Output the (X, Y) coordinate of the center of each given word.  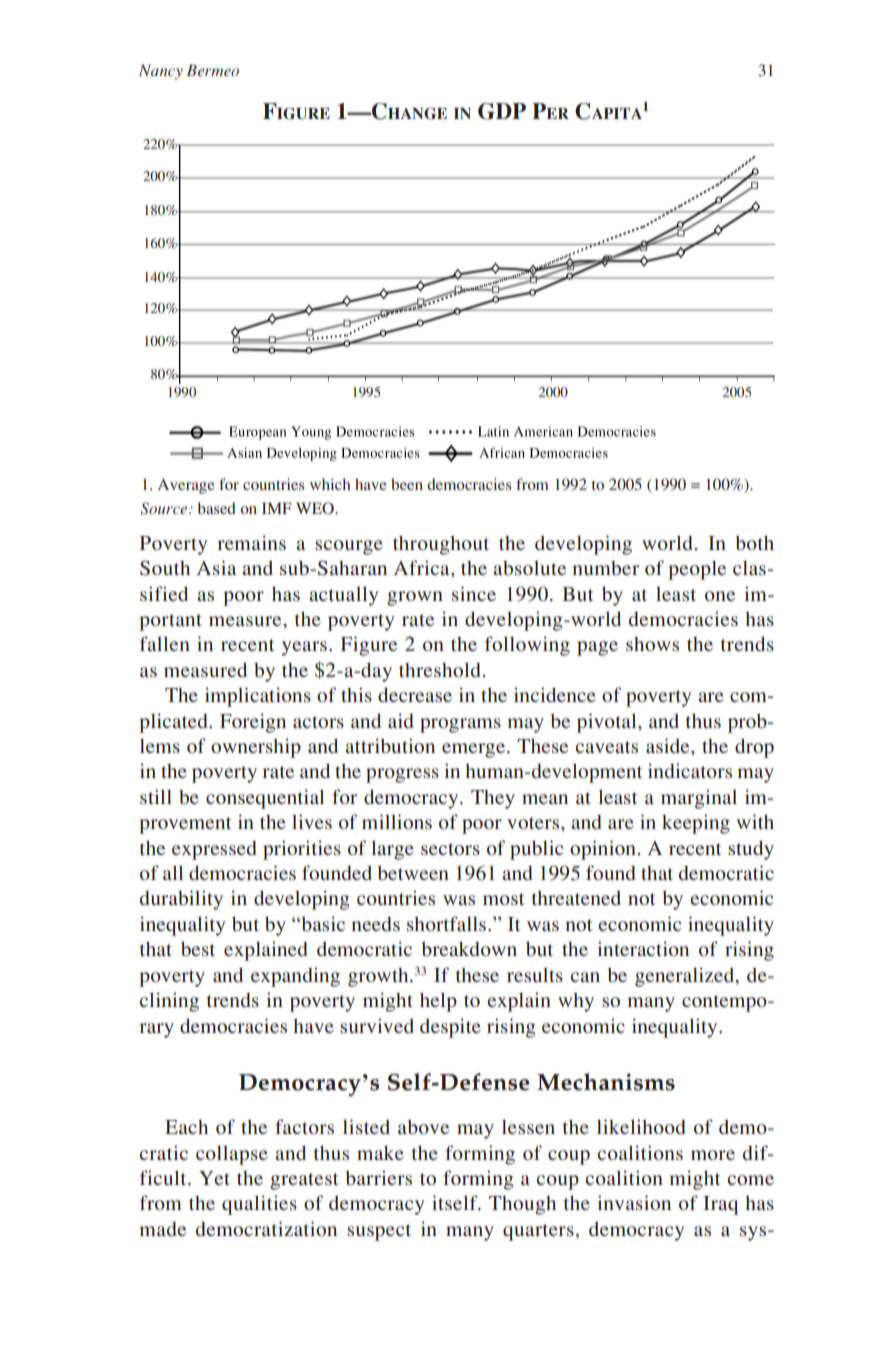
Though (522, 1205)
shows (652, 644)
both (754, 543)
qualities (259, 1205)
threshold (440, 669)
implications (258, 697)
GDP (502, 111)
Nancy (161, 72)
